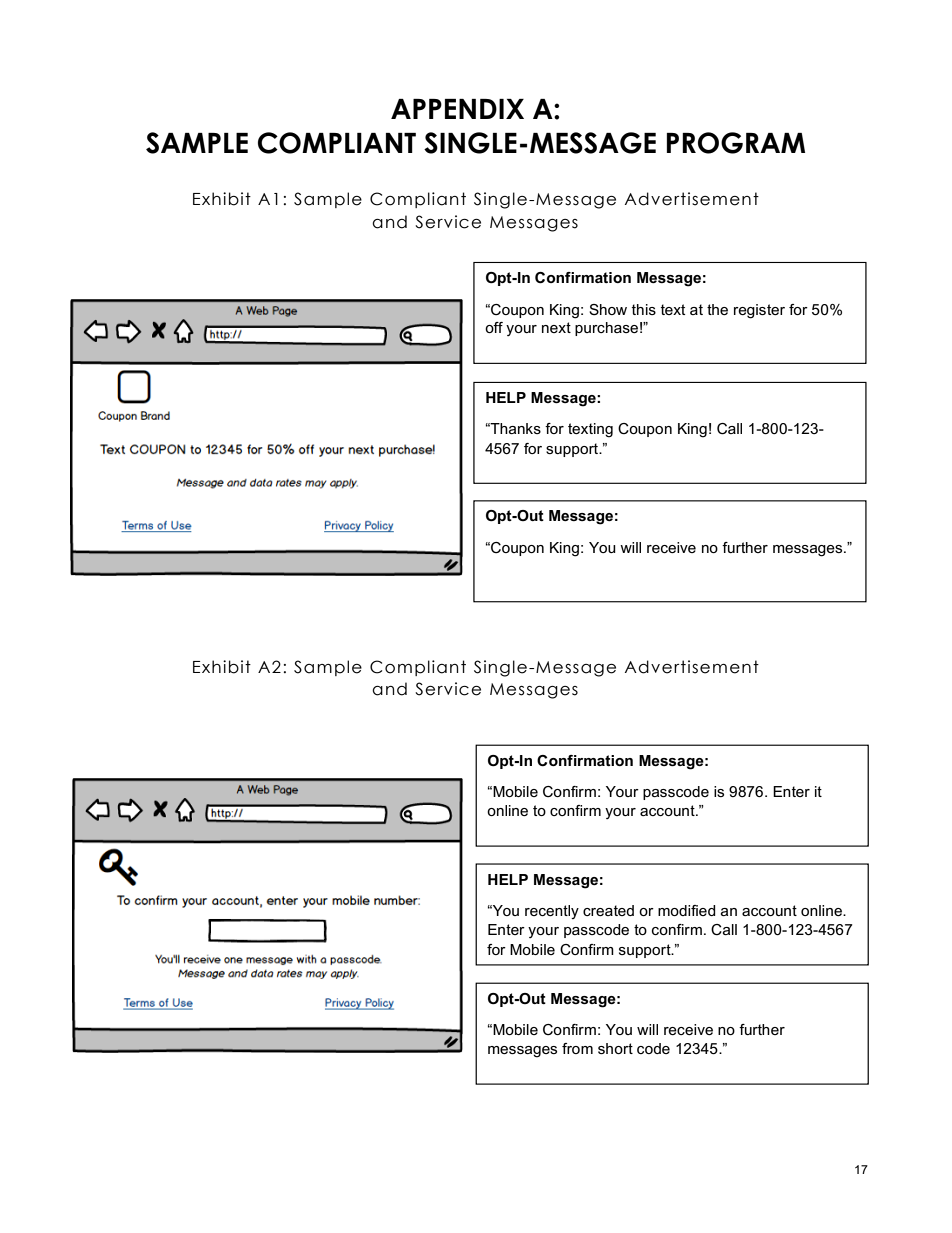 This image has height=1233, width=952. Describe the element at coordinates (556, 327) in the image. I see `next` at that location.
